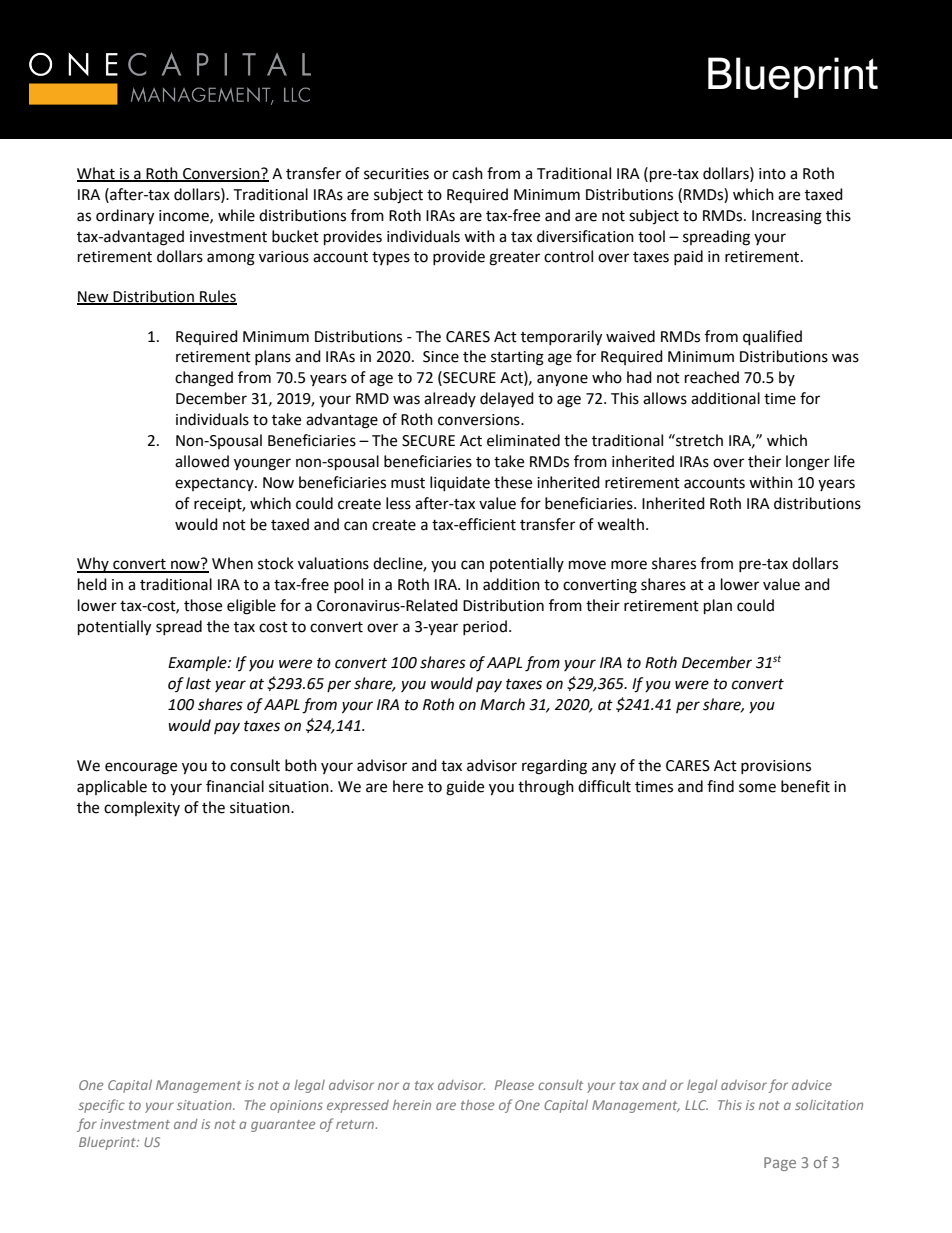 The width and height of the document is (952, 1233). What do you see at coordinates (185, 216) in the document?
I see `income` at bounding box center [185, 216].
